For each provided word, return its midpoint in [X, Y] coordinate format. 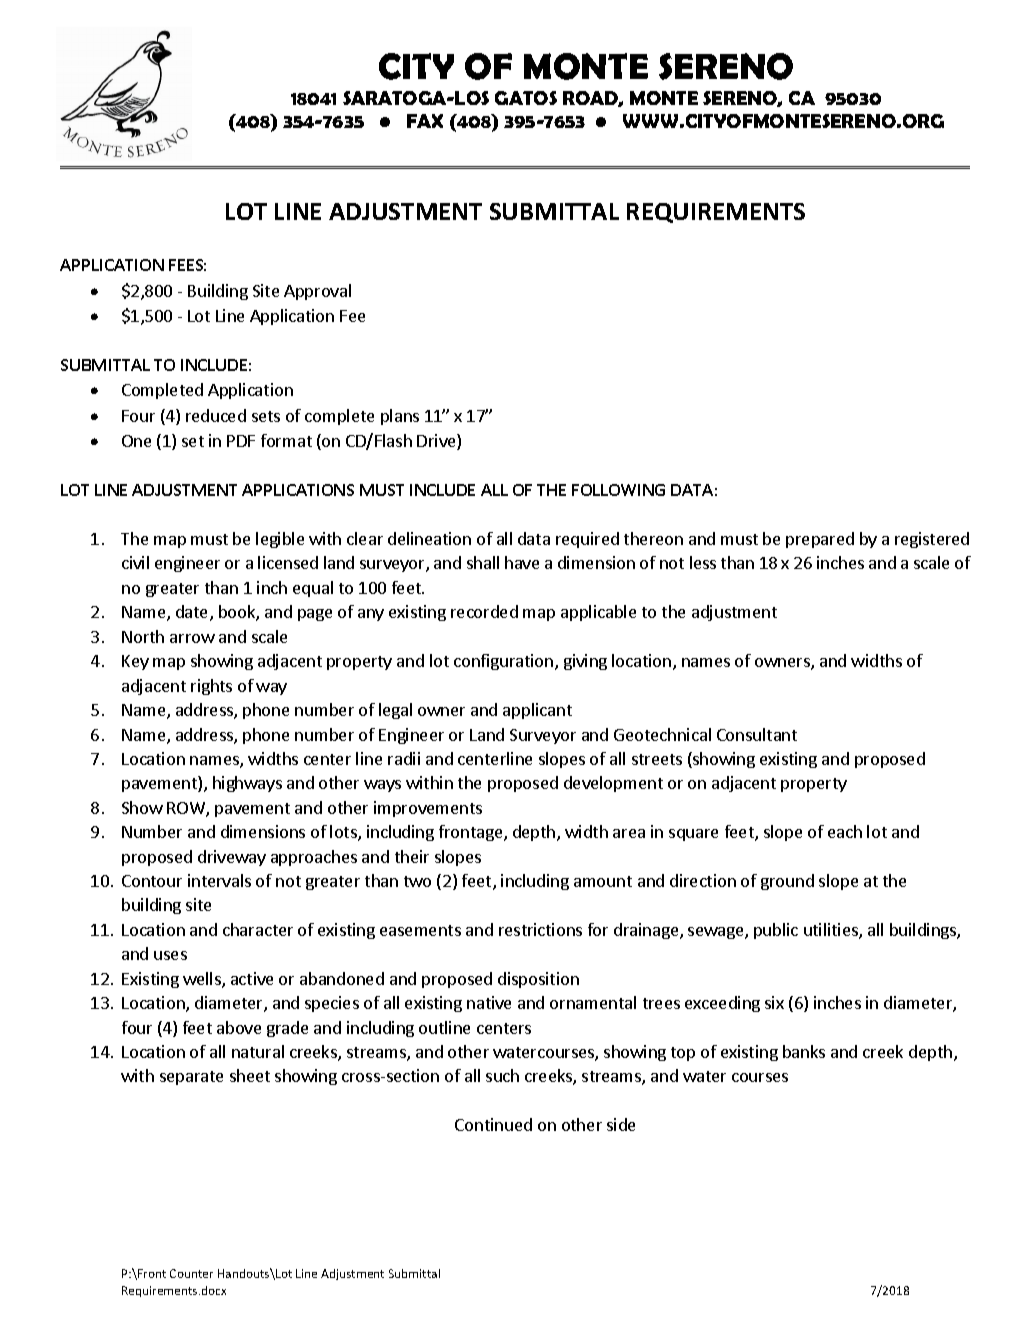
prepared [820, 540]
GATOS [526, 98]
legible [280, 540]
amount [603, 881]
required [587, 540]
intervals [219, 880]
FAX [425, 121]
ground [787, 882]
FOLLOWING [618, 490]
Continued [493, 1124]
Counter [191, 1273]
